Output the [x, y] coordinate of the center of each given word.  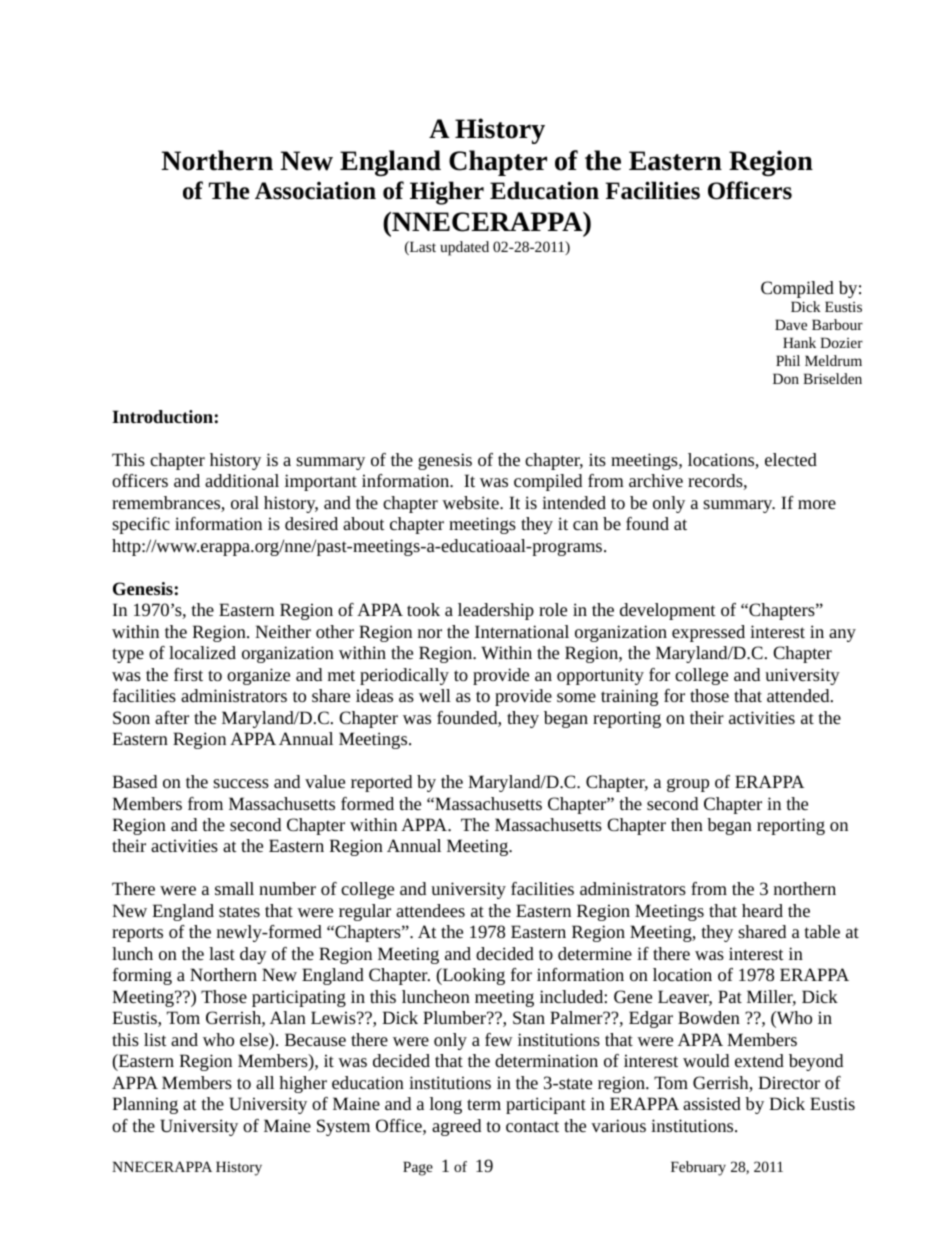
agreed [456, 1127]
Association [315, 190]
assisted [712, 1103]
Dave [791, 324]
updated [464, 248]
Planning [145, 1105]
